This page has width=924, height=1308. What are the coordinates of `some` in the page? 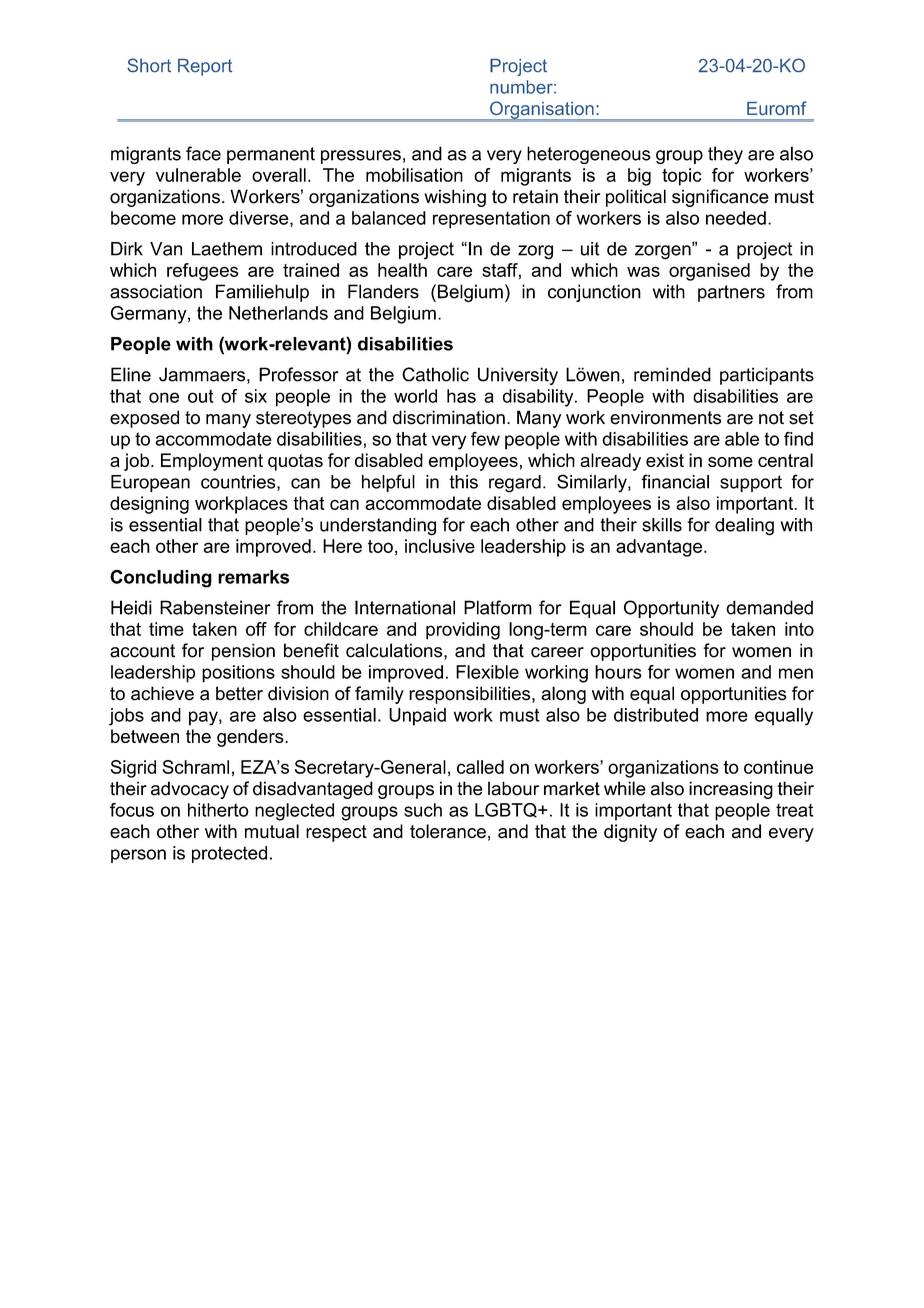 It's located at (730, 462).
